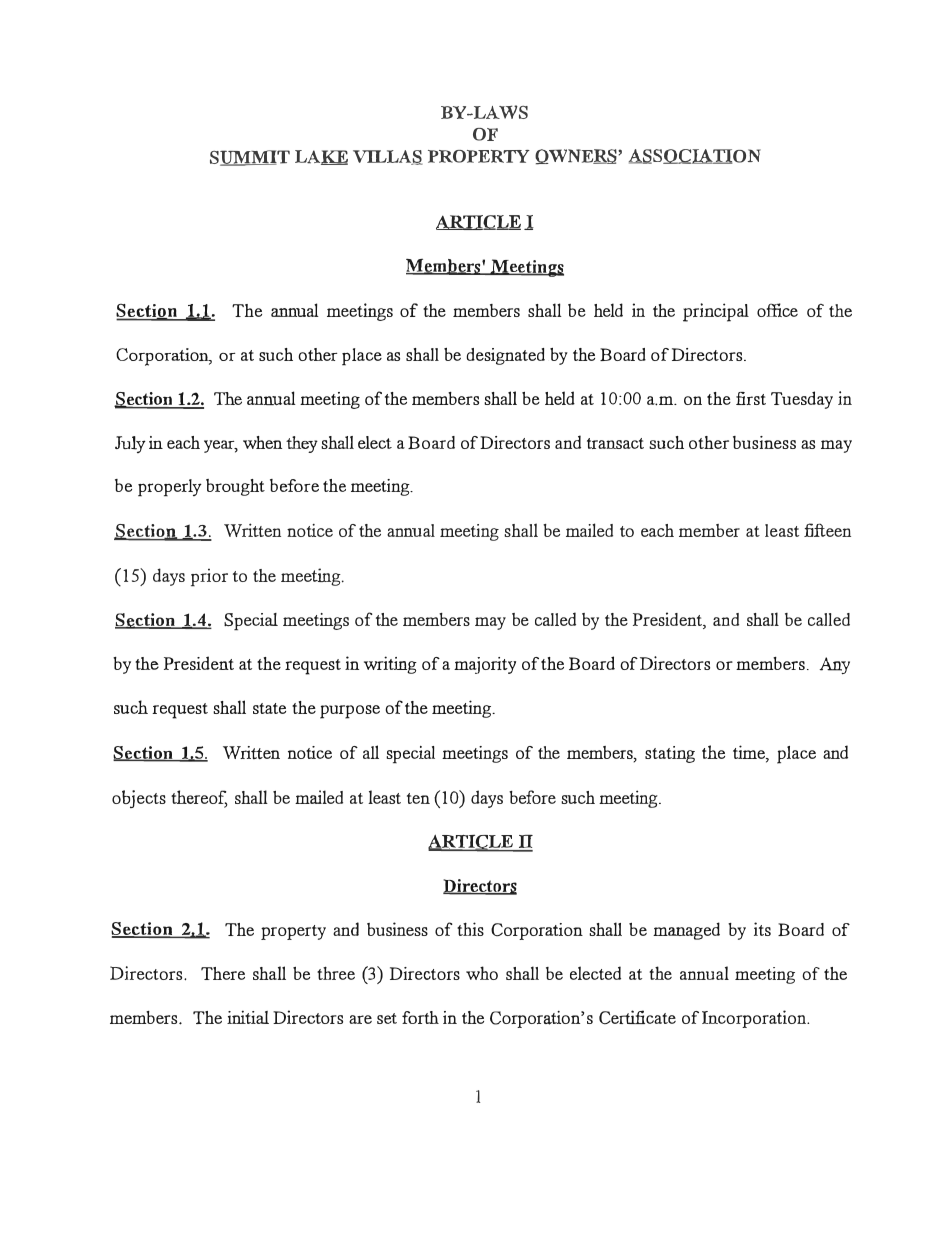 The image size is (952, 1233). I want to click on ASSOCIATION, so click(695, 156).
